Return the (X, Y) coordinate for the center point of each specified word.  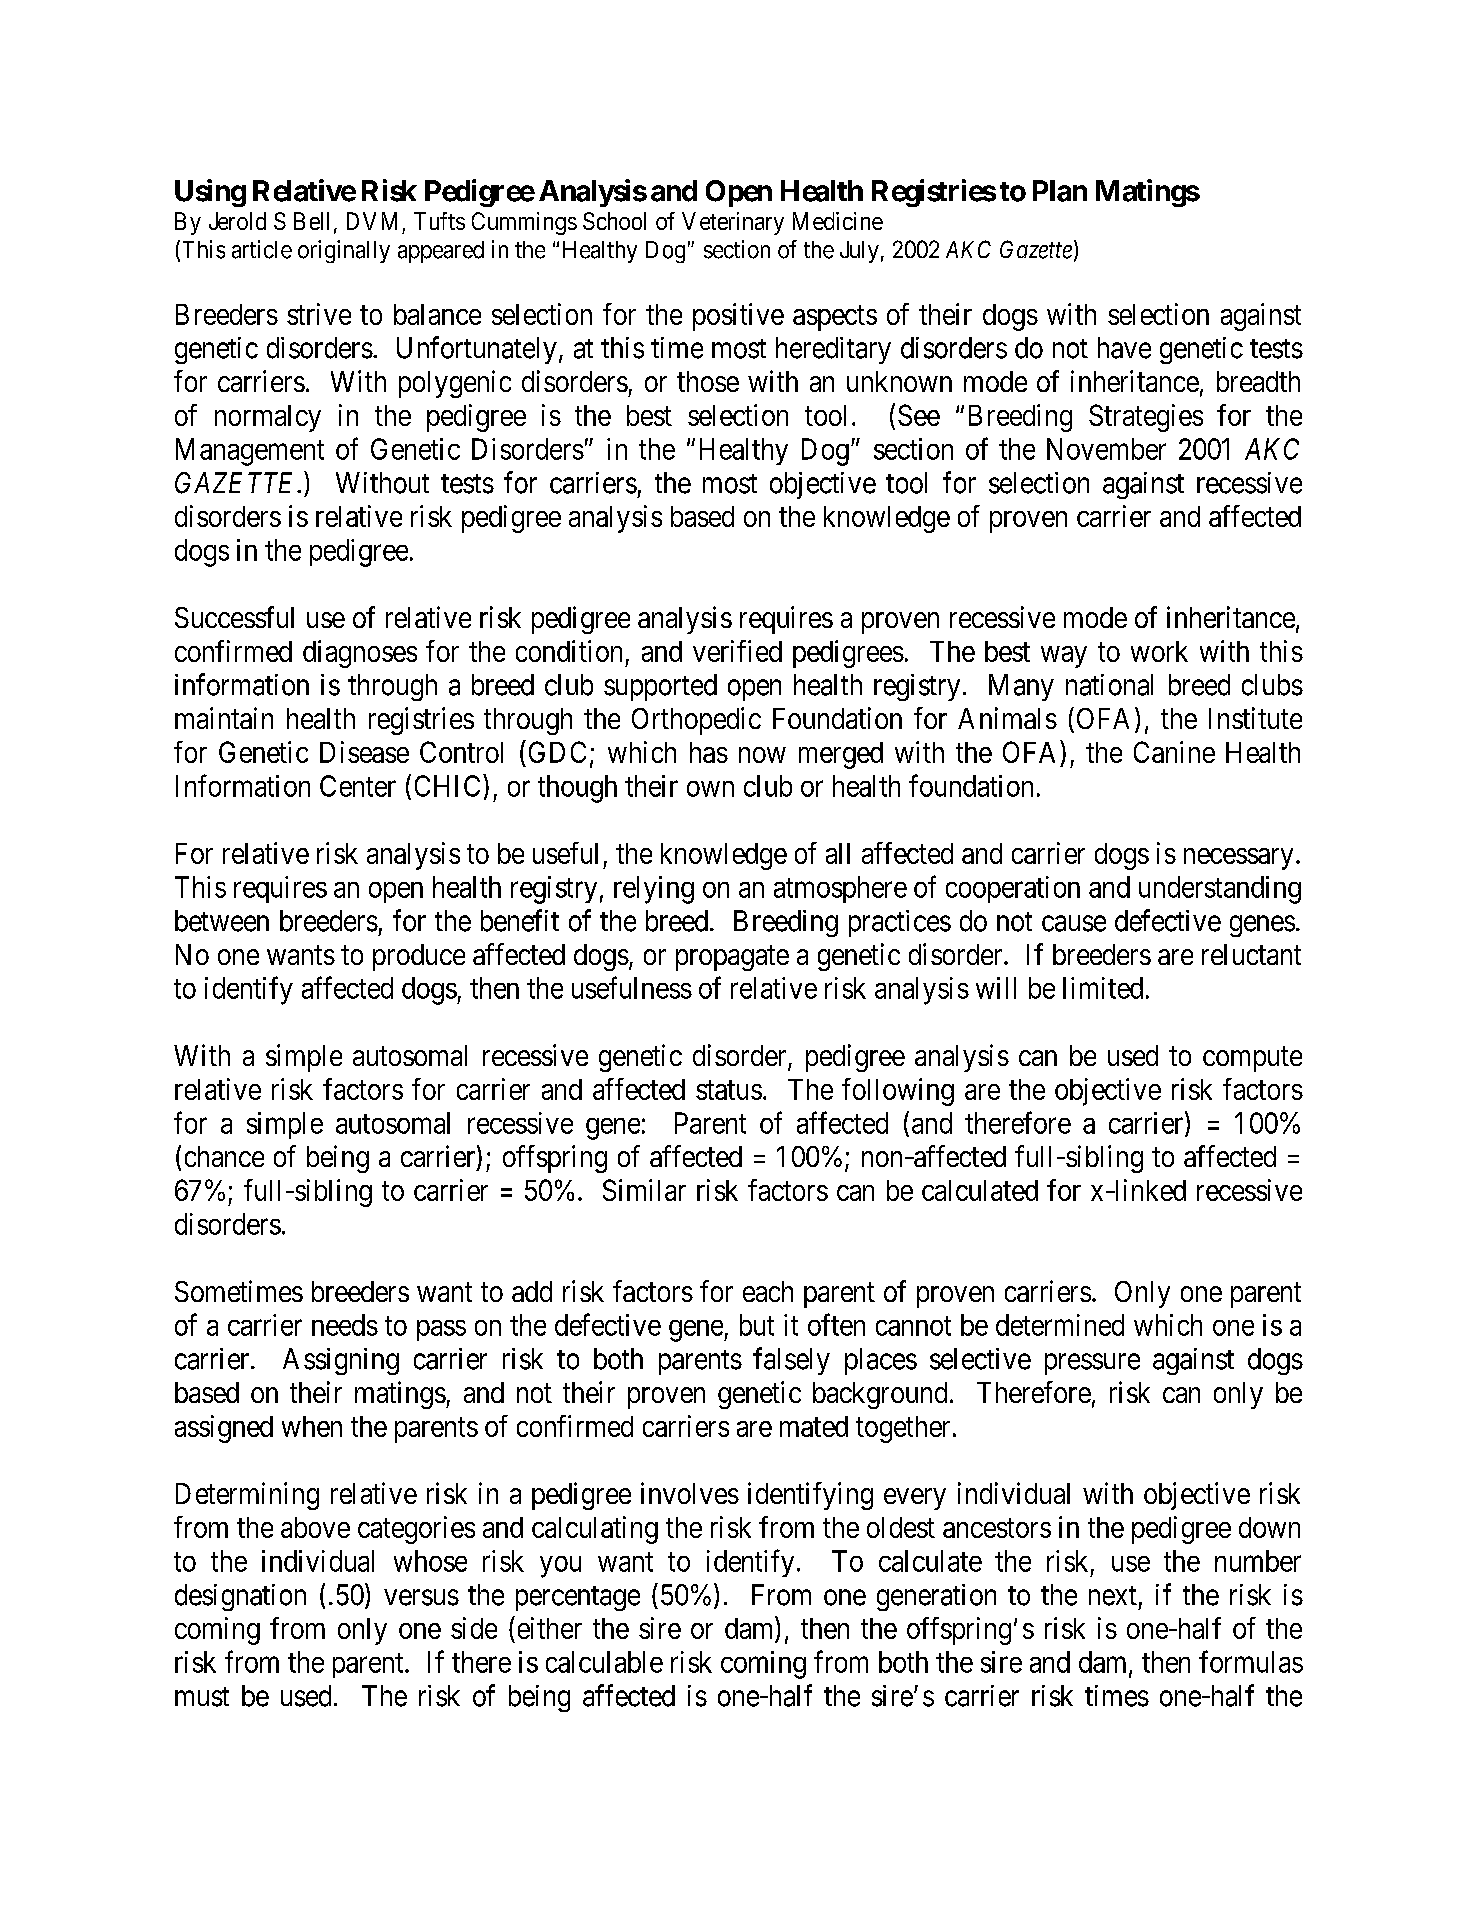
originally (344, 251)
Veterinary (733, 223)
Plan (1060, 191)
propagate (732, 958)
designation (240, 1597)
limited (1103, 988)
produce (419, 957)
